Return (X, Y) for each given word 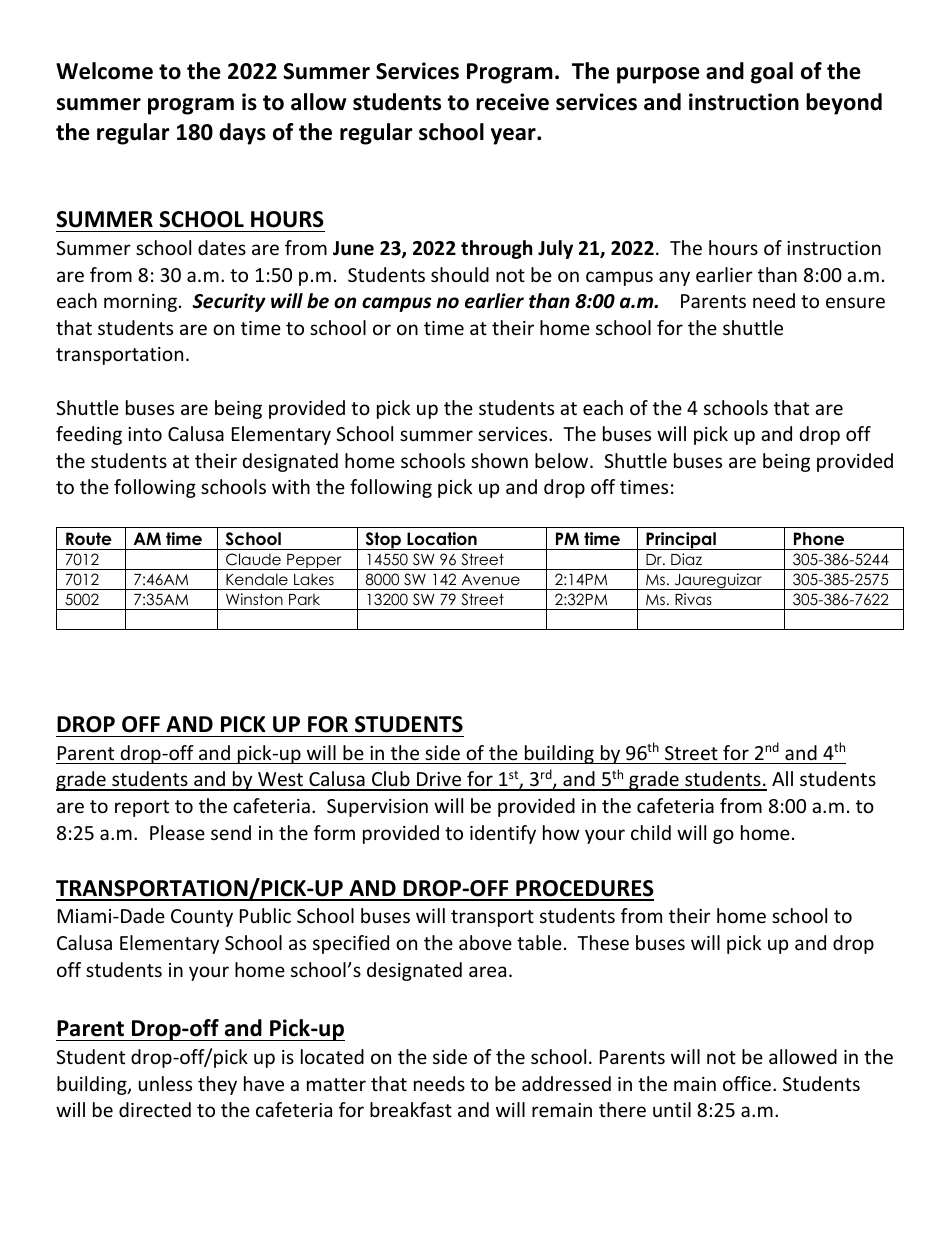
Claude (253, 559)
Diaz (686, 559)
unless (165, 1083)
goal (772, 73)
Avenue (491, 580)
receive (512, 102)
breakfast (411, 1109)
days (242, 134)
